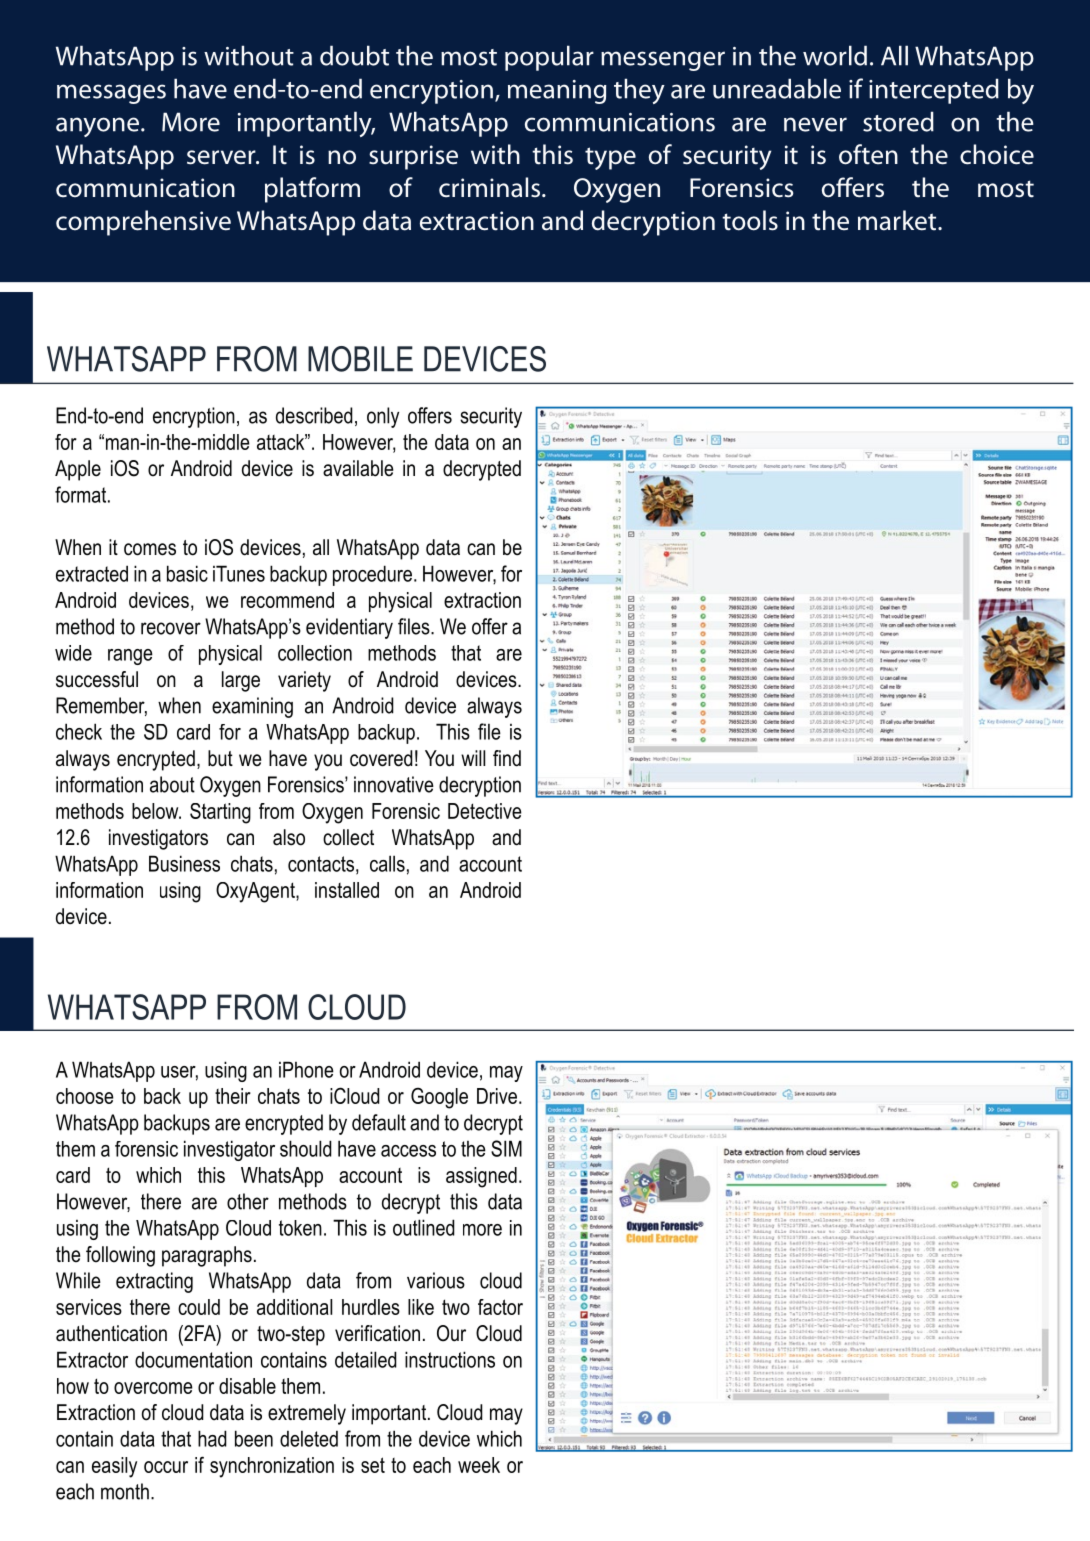  What do you see at coordinates (479, 1465) in the document?
I see `week` at bounding box center [479, 1465].
